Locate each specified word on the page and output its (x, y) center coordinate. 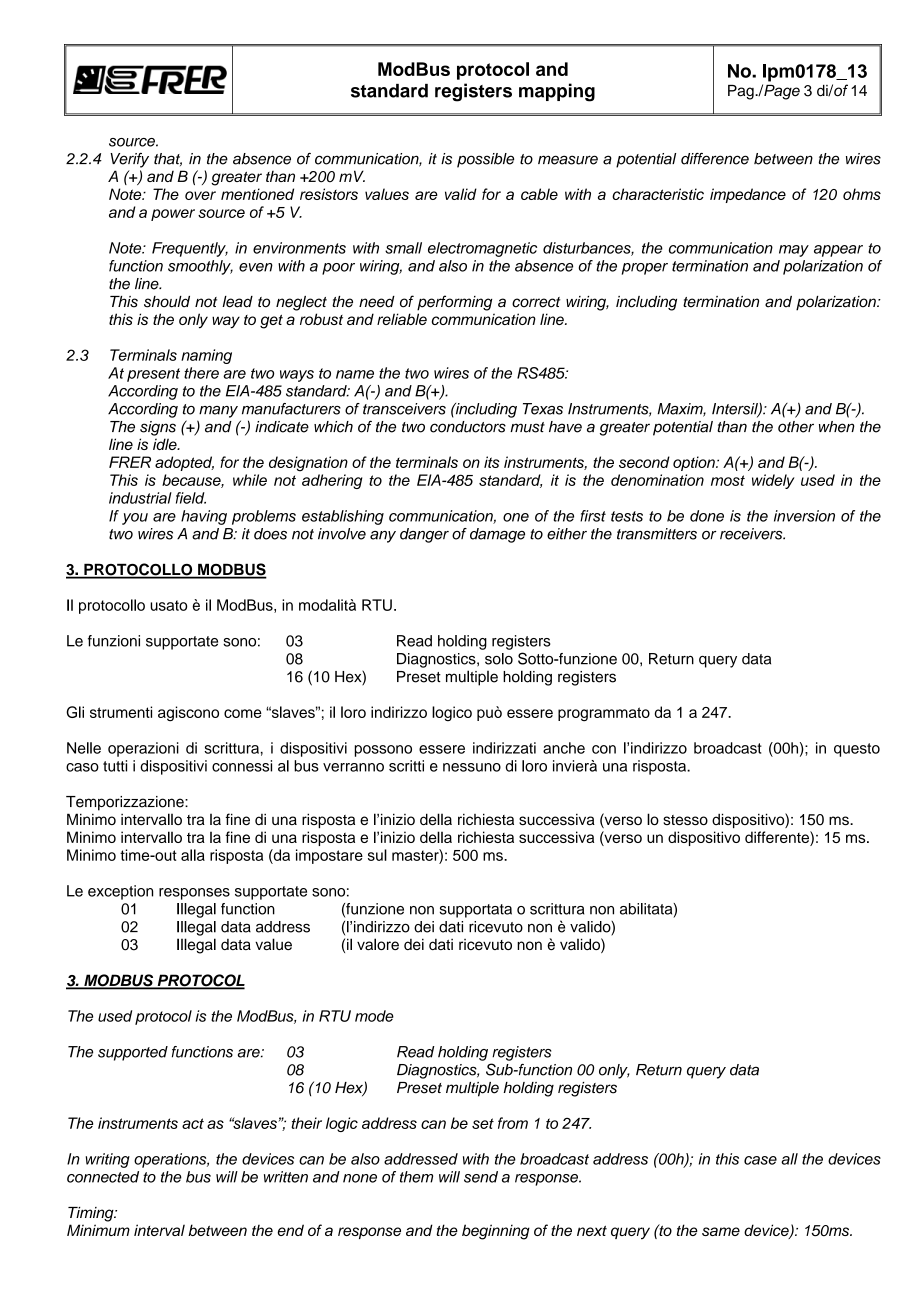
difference (715, 159)
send (481, 1177)
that (168, 159)
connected (103, 1177)
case (760, 1160)
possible (485, 160)
